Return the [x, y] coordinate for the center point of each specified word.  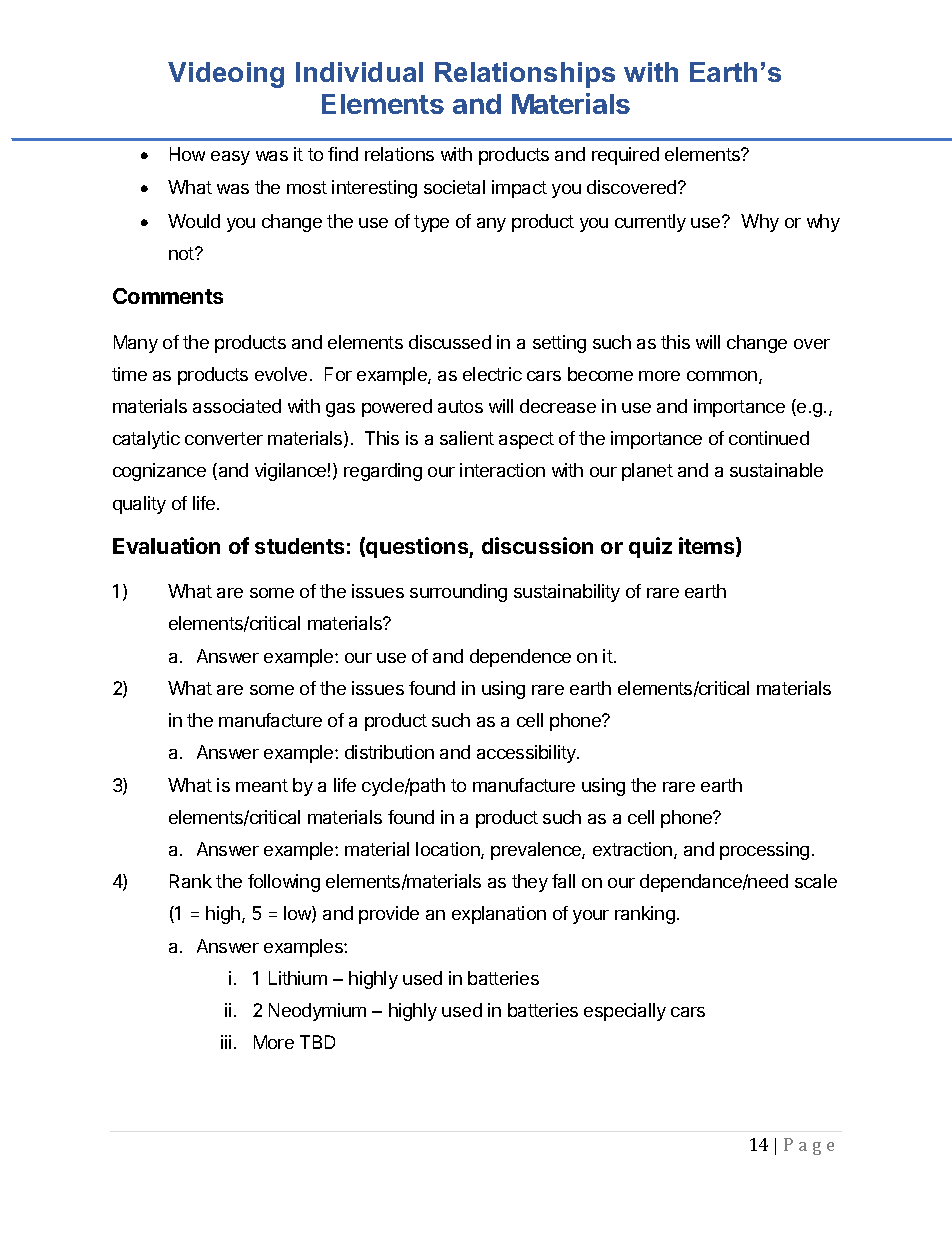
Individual [359, 72]
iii [226, 1042]
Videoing [226, 75]
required [625, 156]
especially [625, 1012]
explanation [499, 915]
